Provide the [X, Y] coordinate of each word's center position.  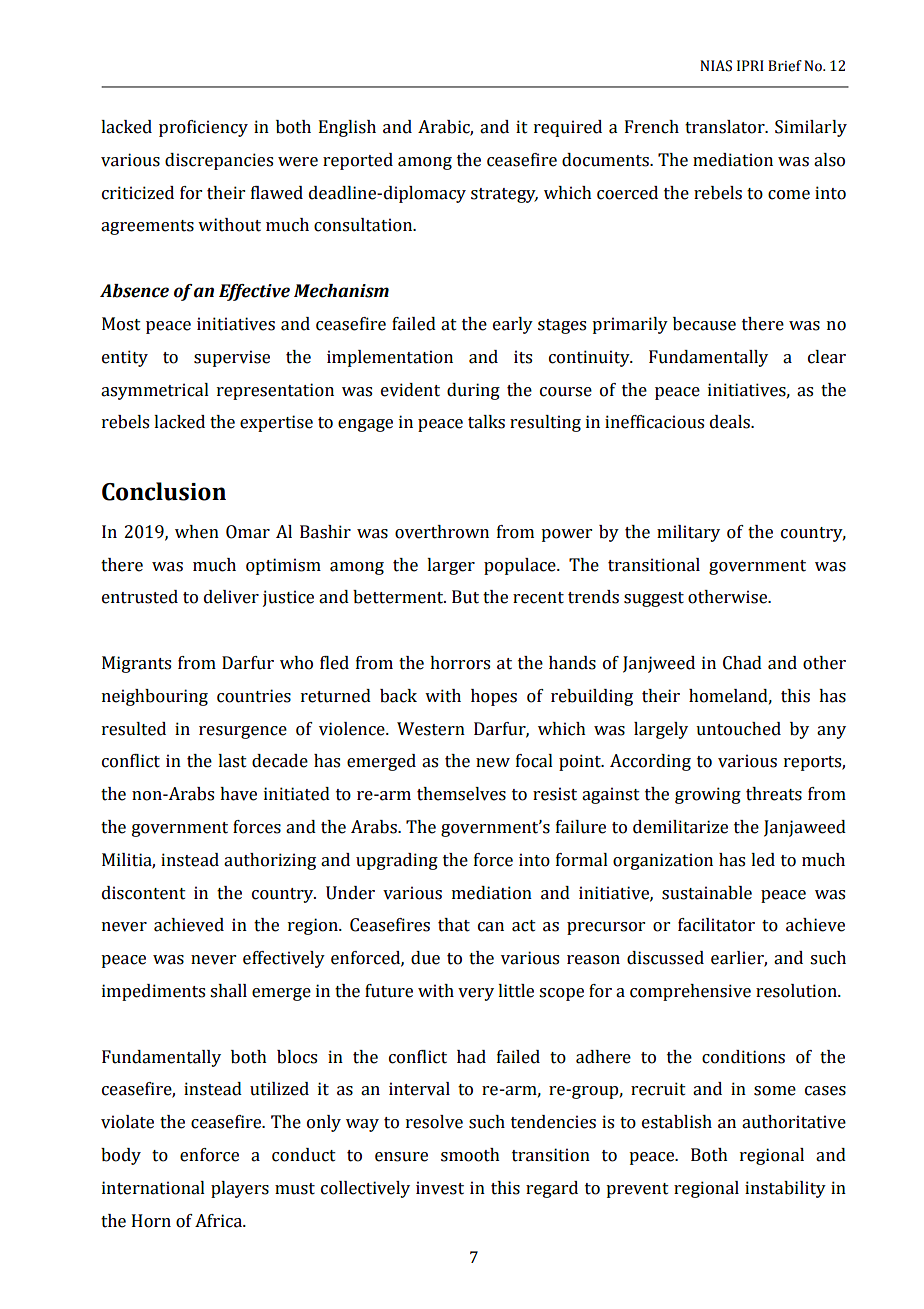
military [688, 533]
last [232, 761]
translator [726, 127]
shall [228, 991]
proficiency [203, 128]
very [476, 994]
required [568, 128]
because [704, 324]
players [240, 1189]
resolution [797, 991]
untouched [738, 729]
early [513, 325]
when [197, 532]
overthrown [442, 532]
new [493, 763]
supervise [232, 358]
